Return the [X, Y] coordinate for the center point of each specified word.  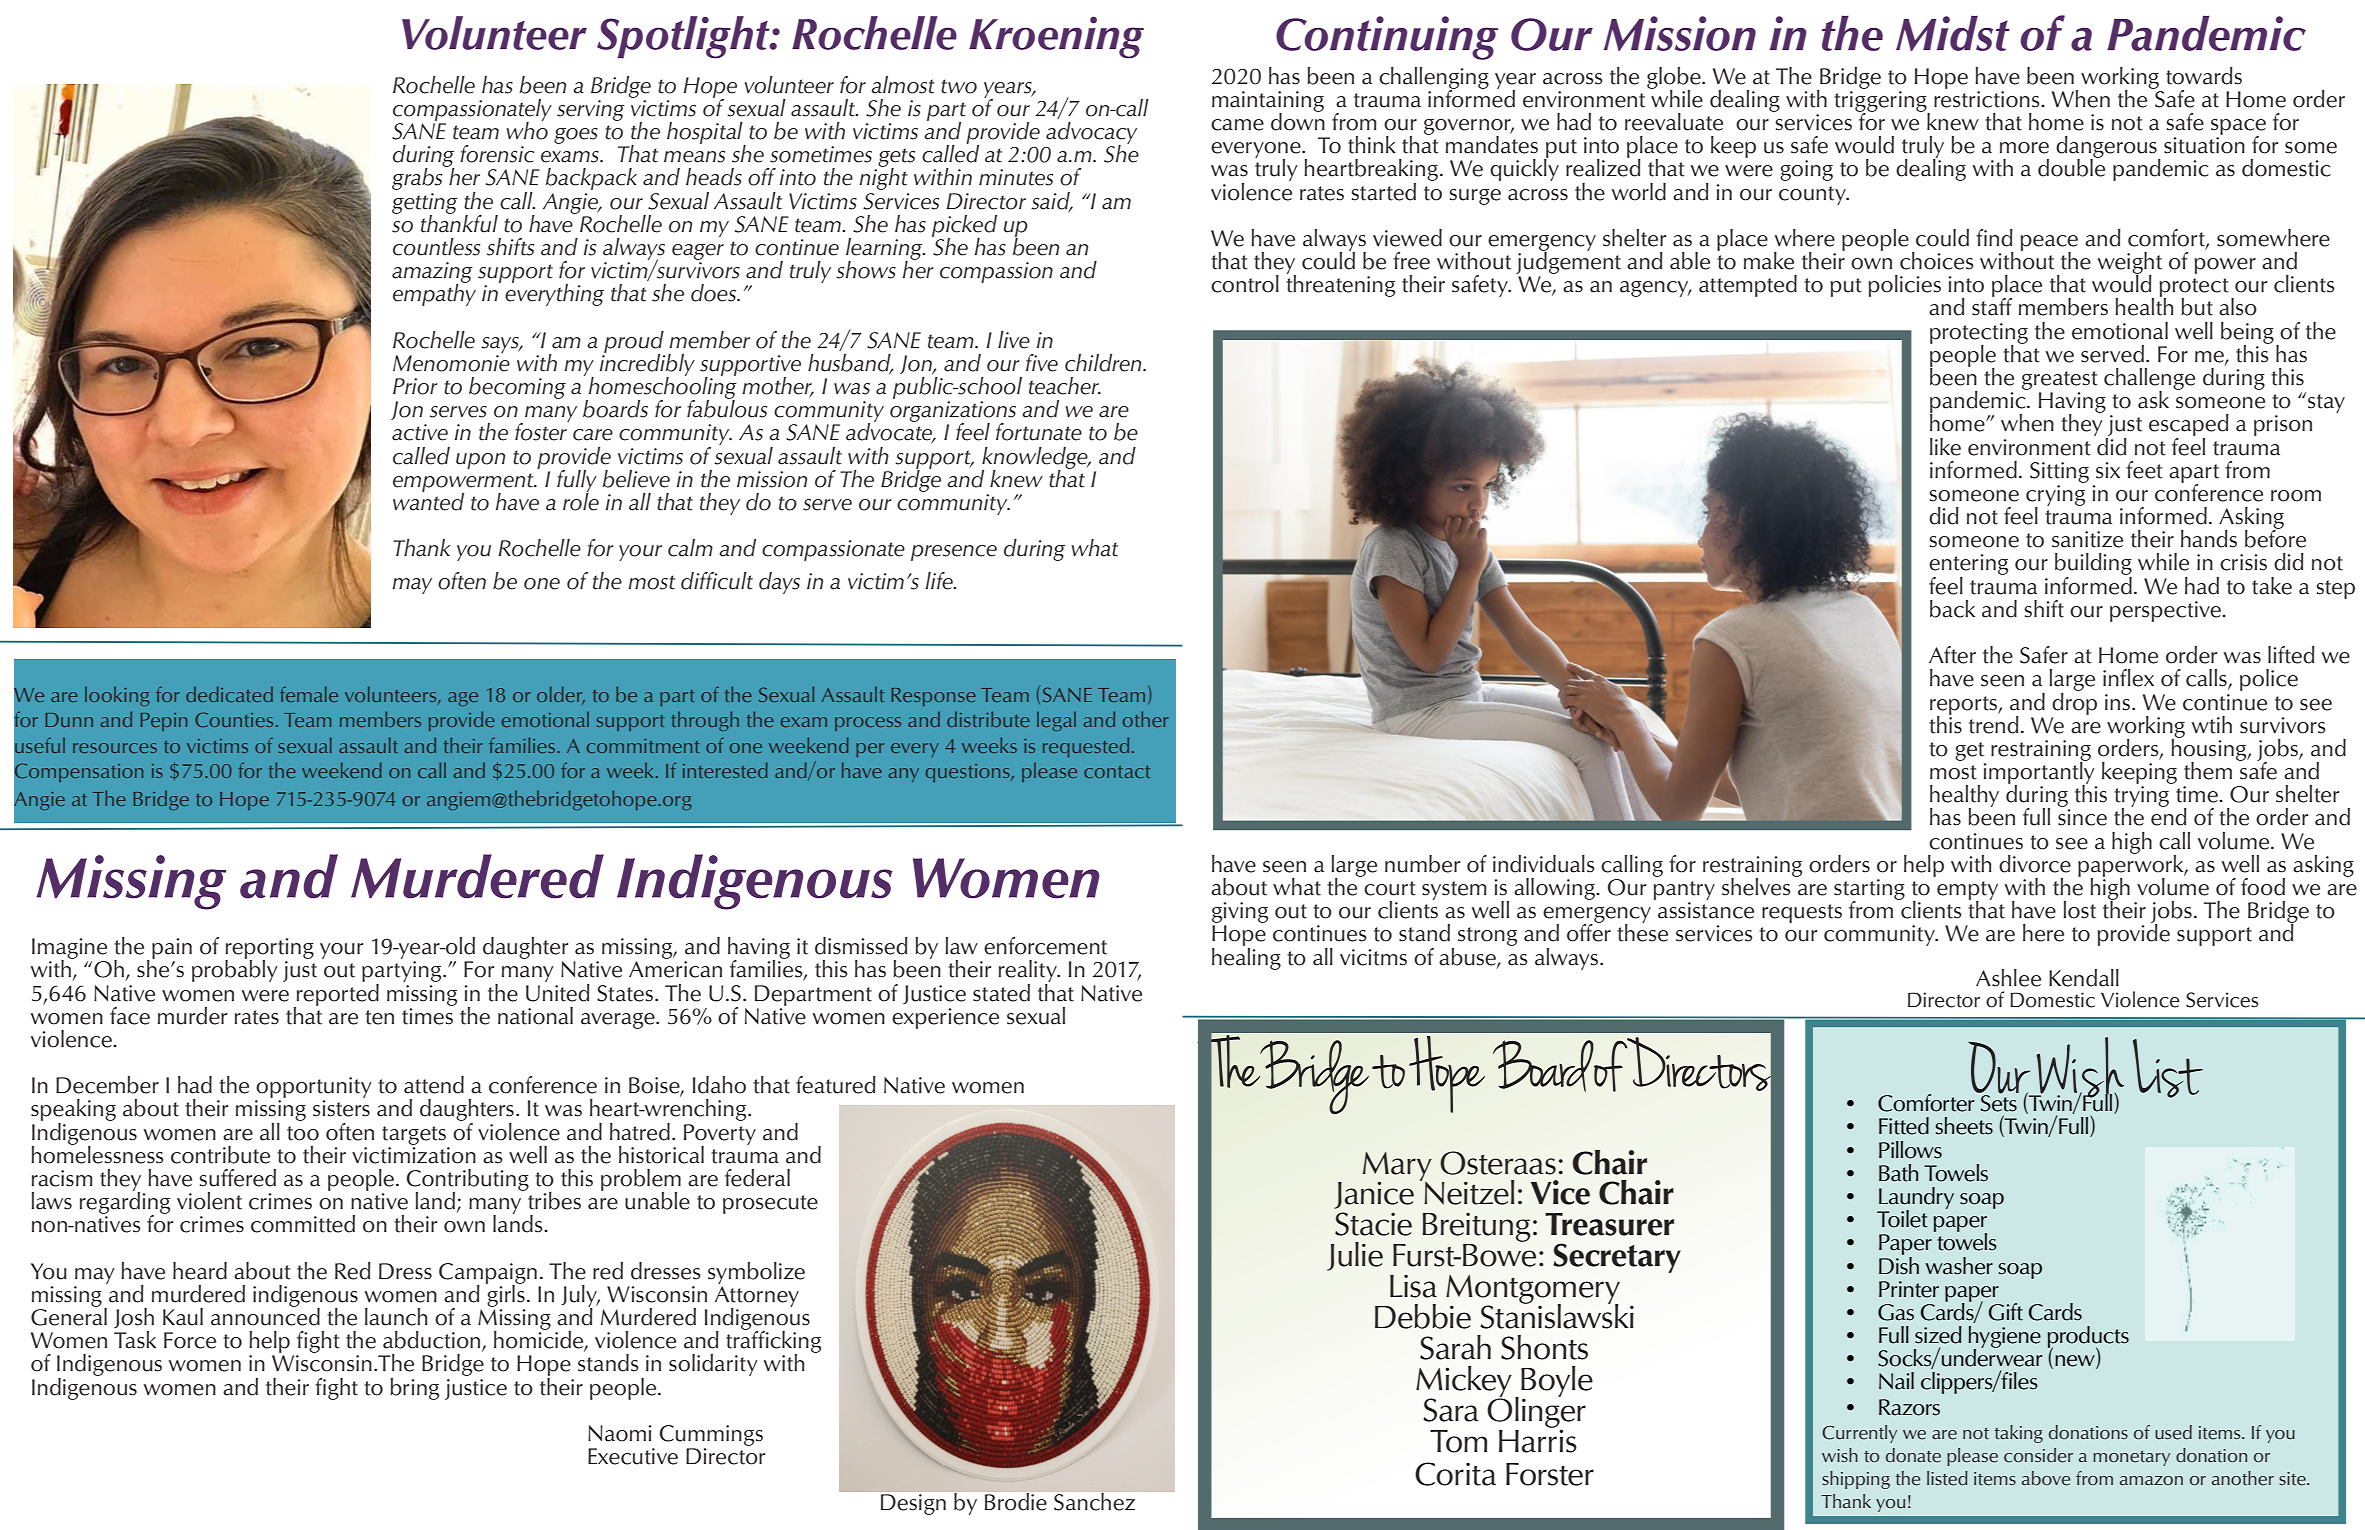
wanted [428, 500]
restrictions [1988, 99]
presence [954, 553]
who [527, 130]
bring [414, 1389]
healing [1246, 957]
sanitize [2087, 539]
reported [337, 994]
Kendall [2084, 978]
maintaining [1268, 102]
